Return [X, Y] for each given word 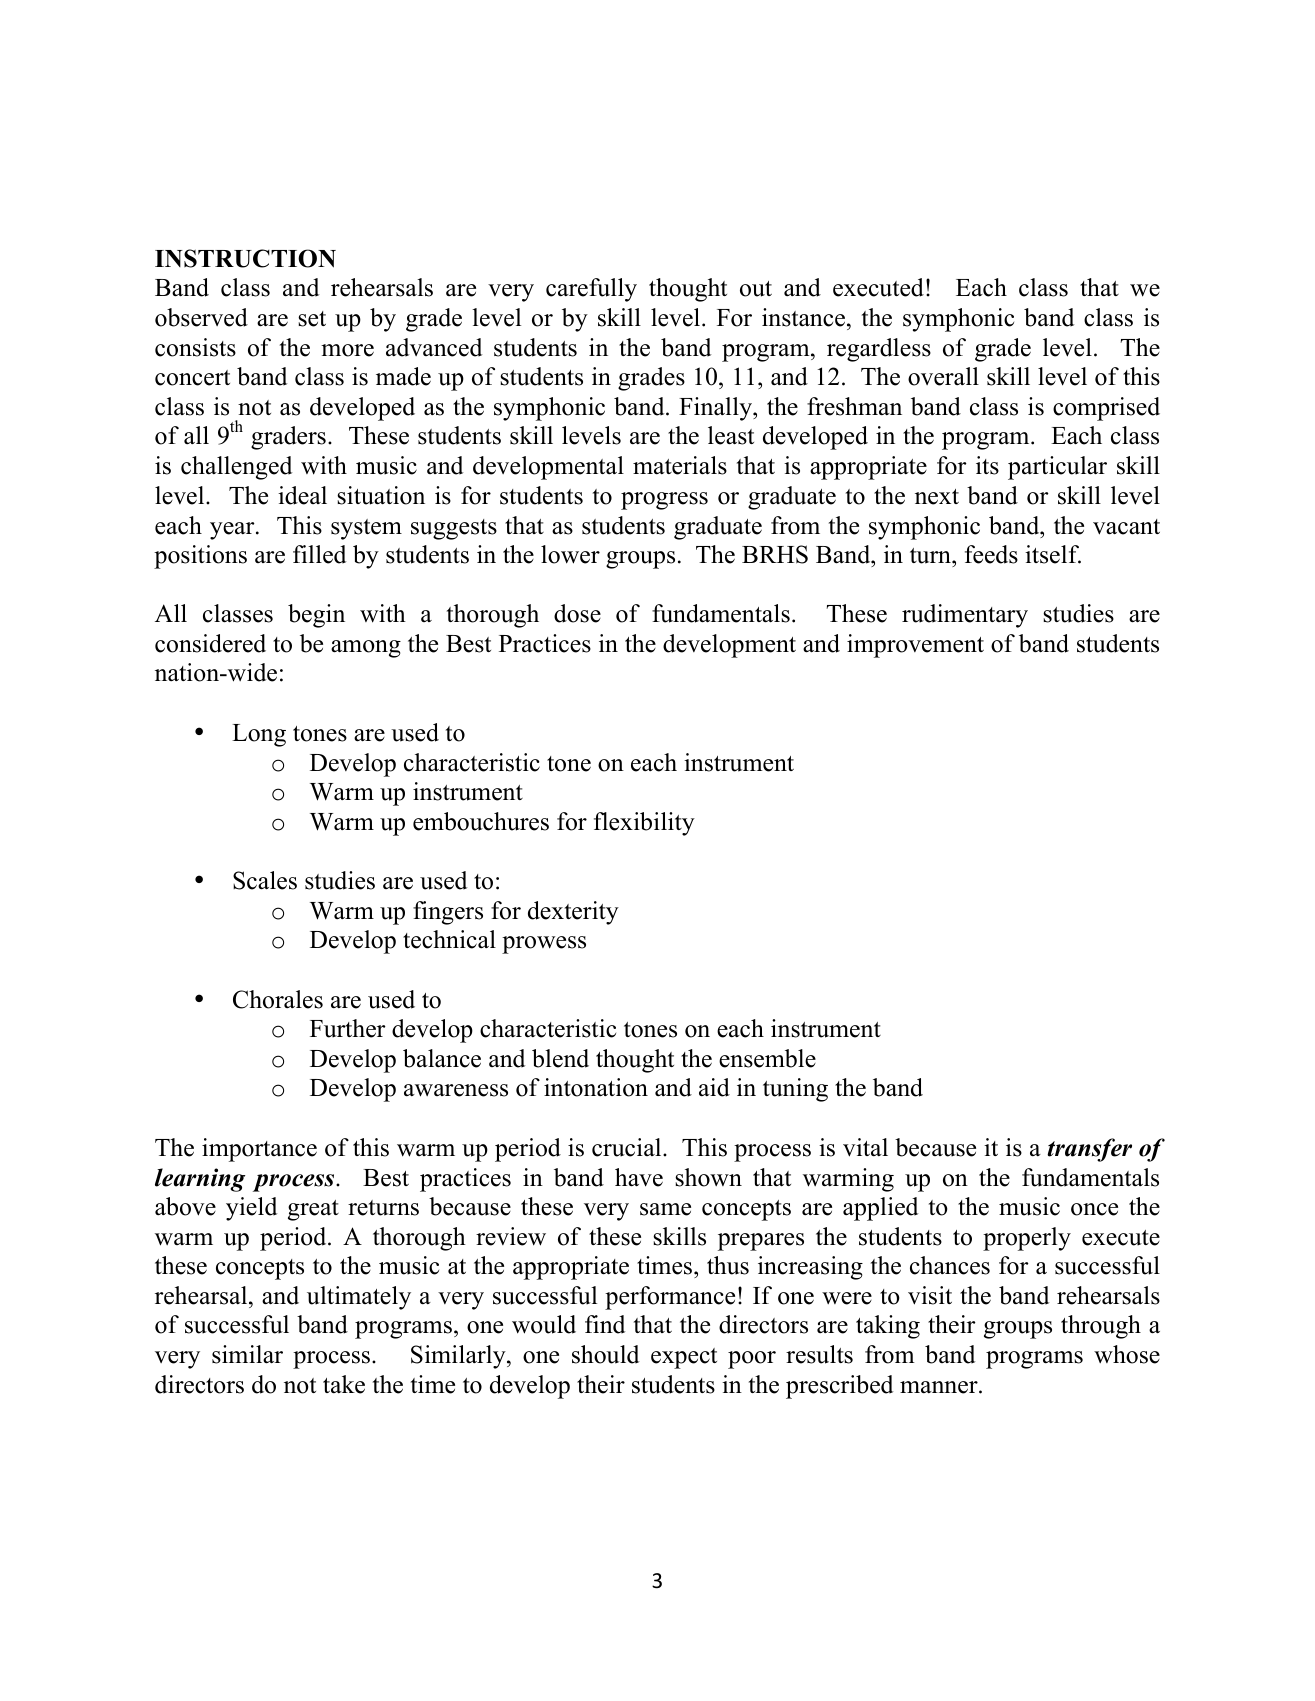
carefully [591, 290]
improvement [915, 646]
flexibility [644, 824]
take [344, 1384]
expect [684, 1358]
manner [940, 1387]
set [312, 319]
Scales [265, 880]
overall [943, 376]
